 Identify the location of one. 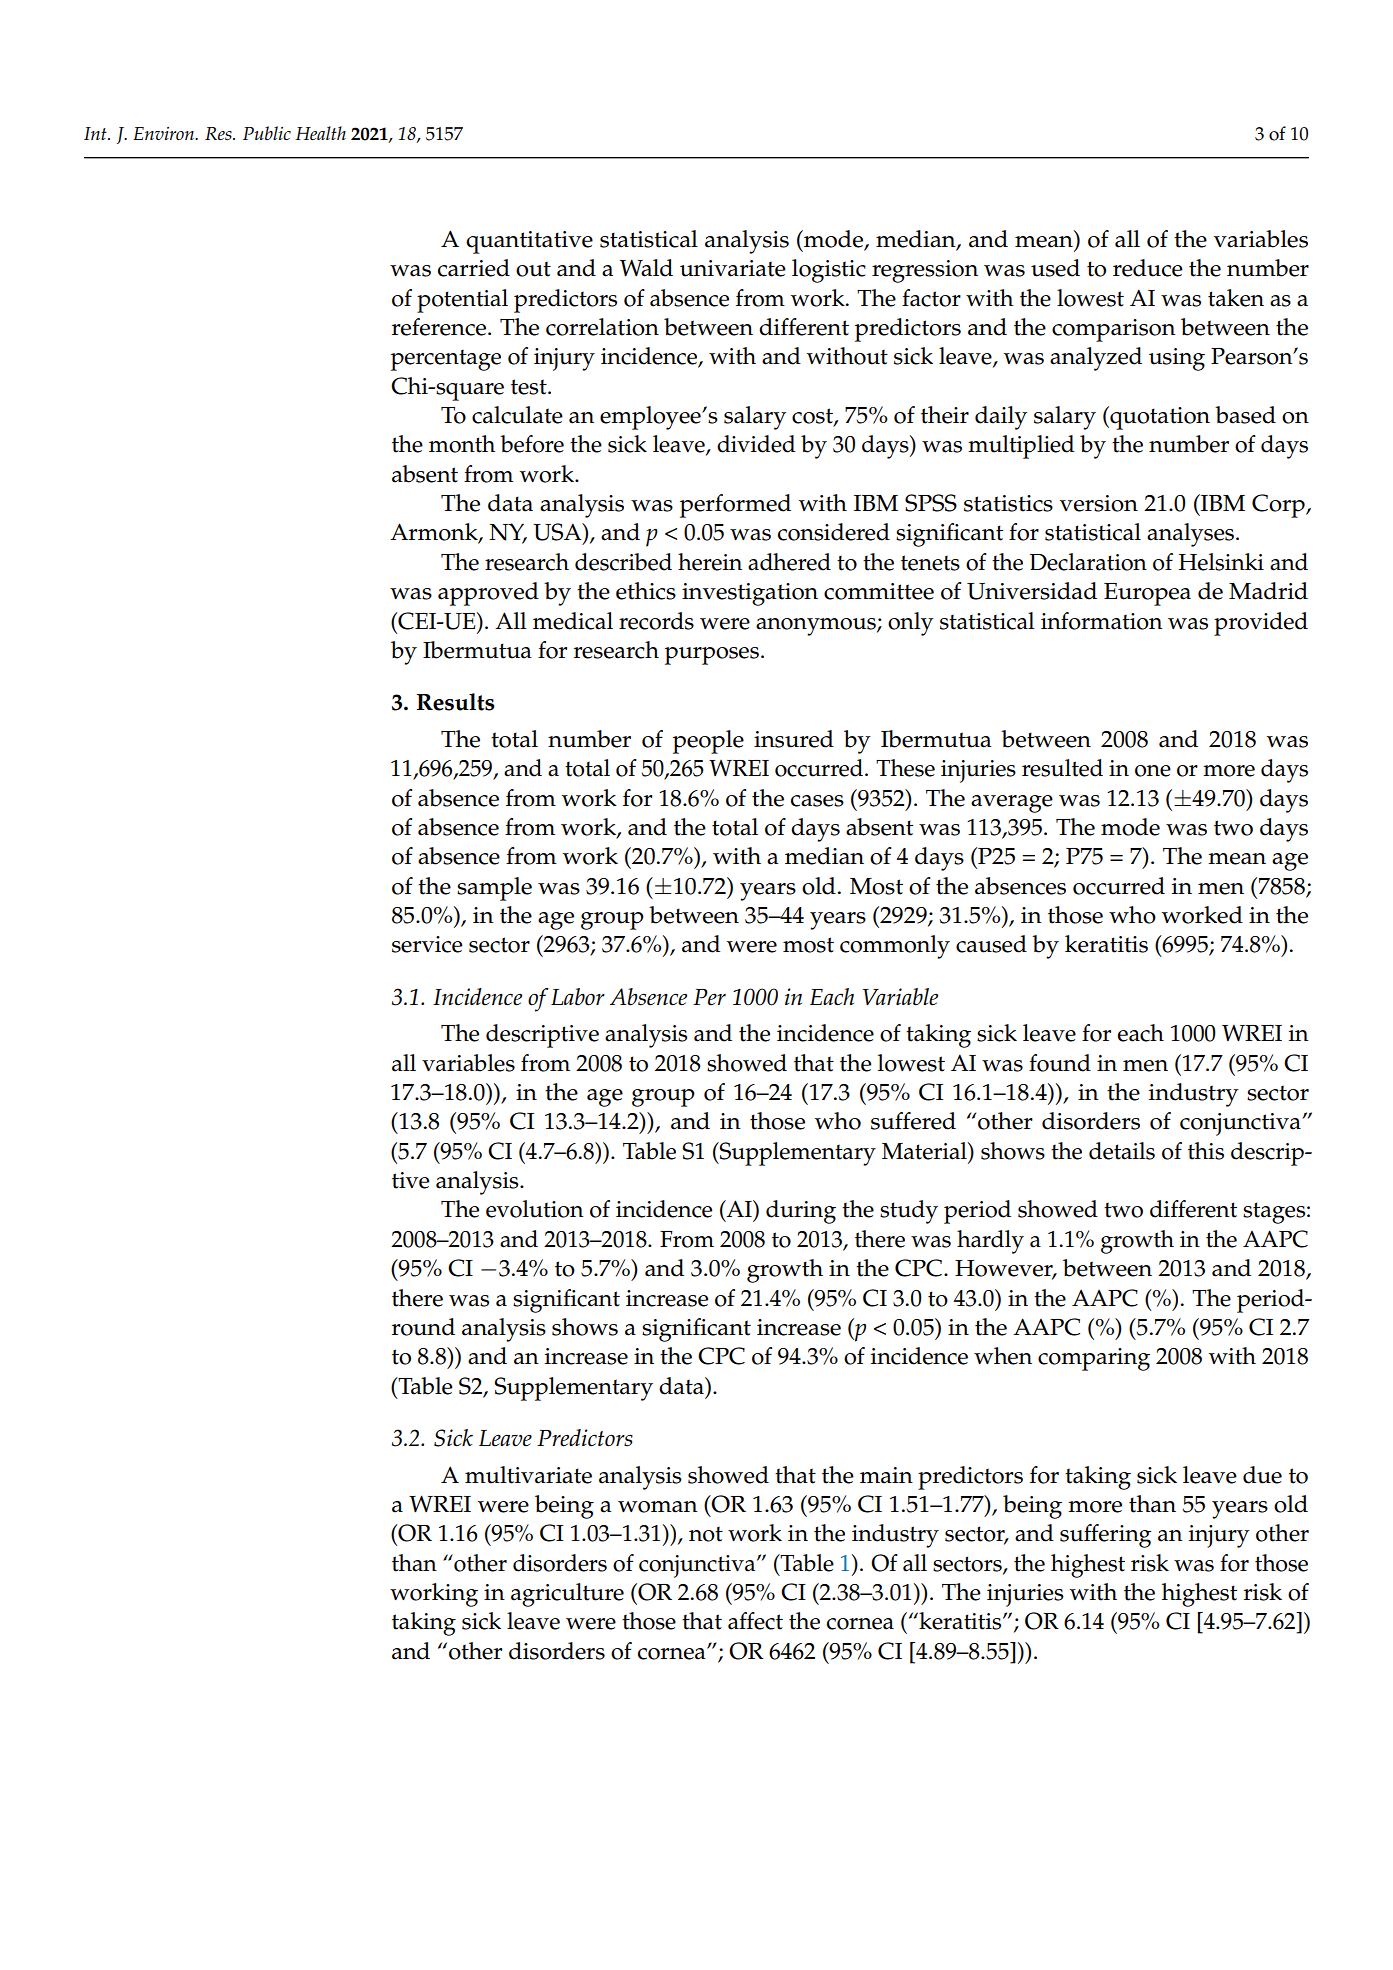
(1153, 771).
